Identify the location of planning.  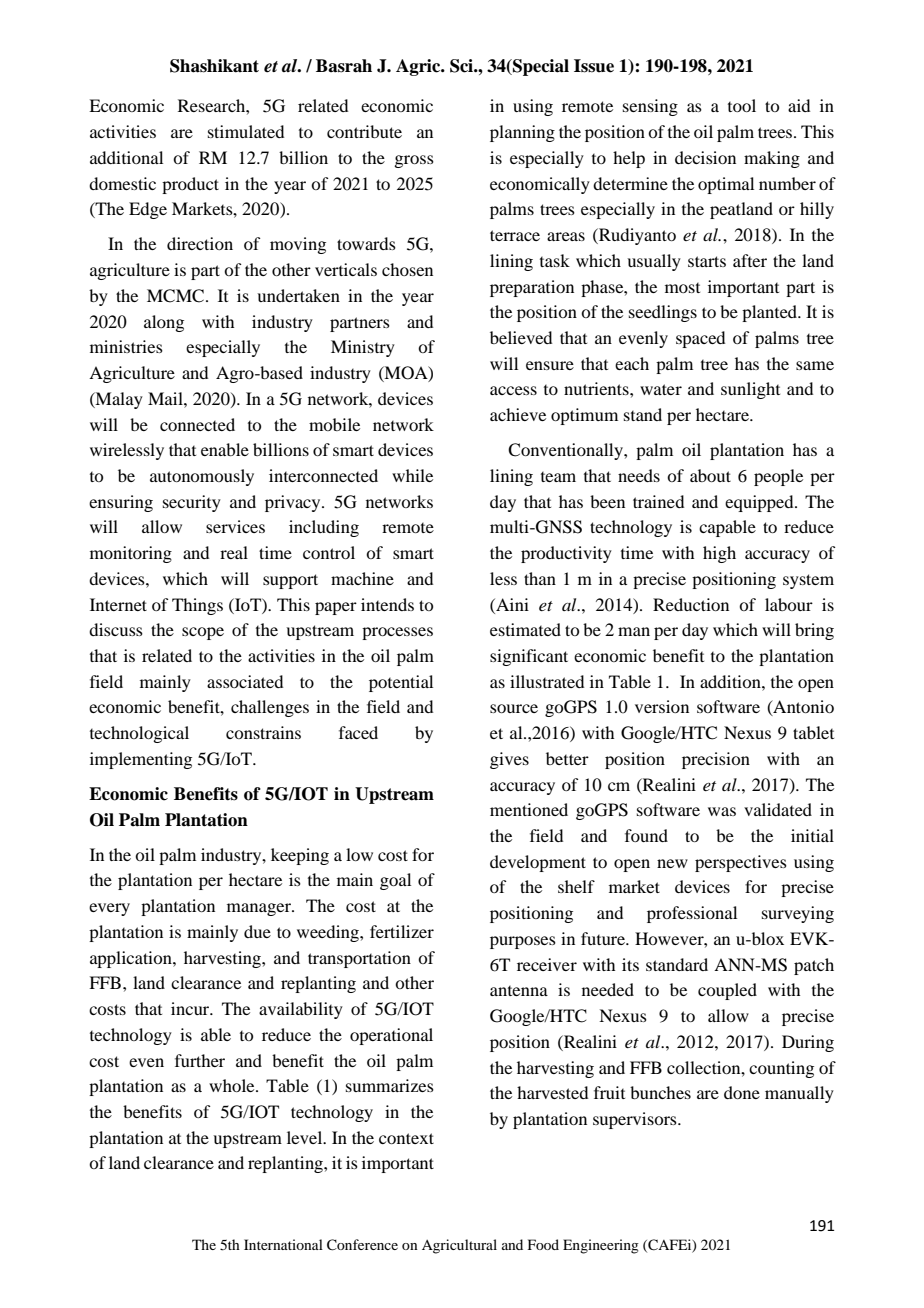
(522, 133).
